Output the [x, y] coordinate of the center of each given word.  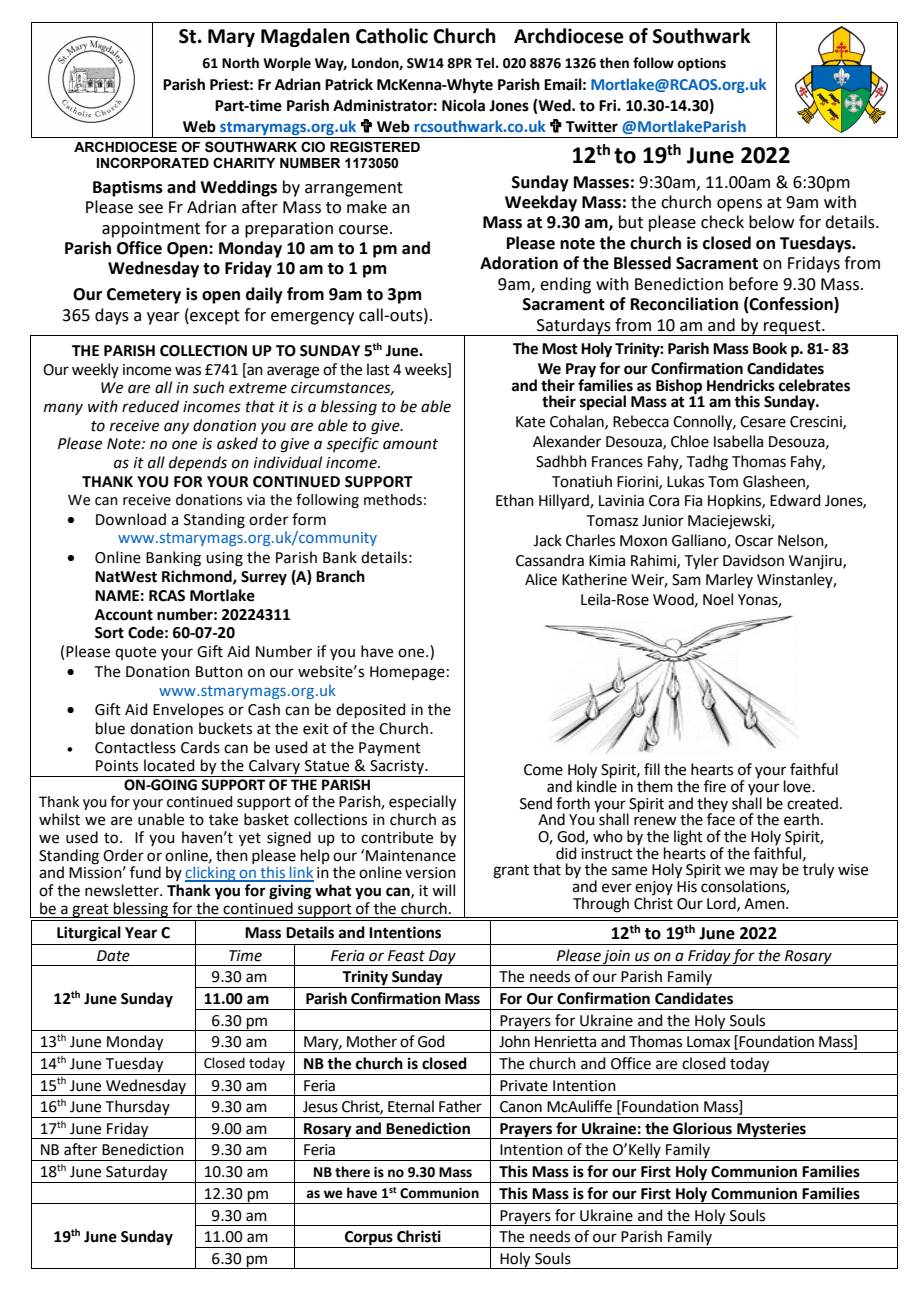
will [443, 890]
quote [135, 653]
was [188, 371]
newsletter [123, 890]
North [240, 63]
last [378, 369]
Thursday [138, 1109]
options [701, 64]
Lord [722, 904]
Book [770, 348]
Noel [718, 599]
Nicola [463, 105]
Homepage [407, 673]
